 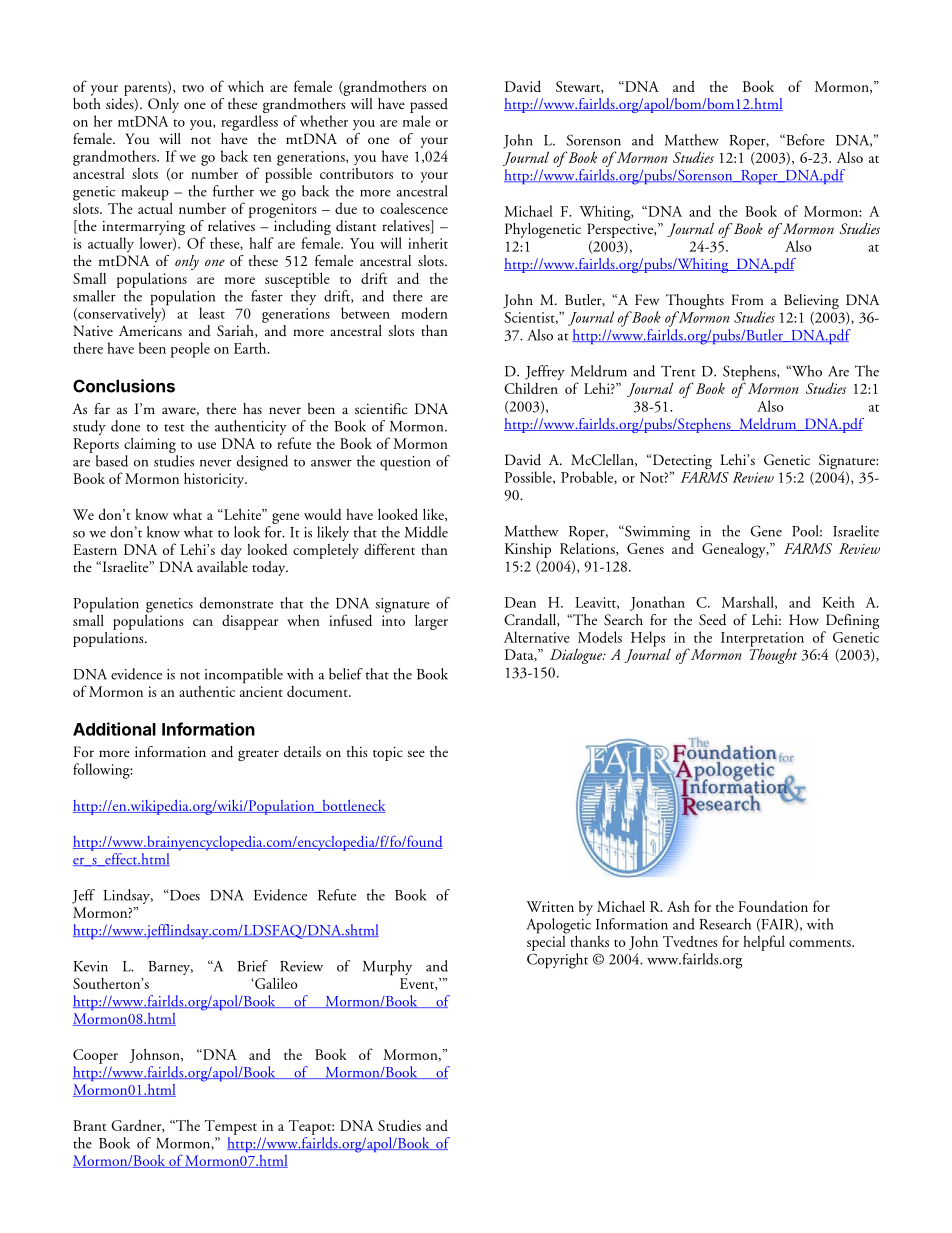 I want to click on Murphy, so click(x=387, y=968).
